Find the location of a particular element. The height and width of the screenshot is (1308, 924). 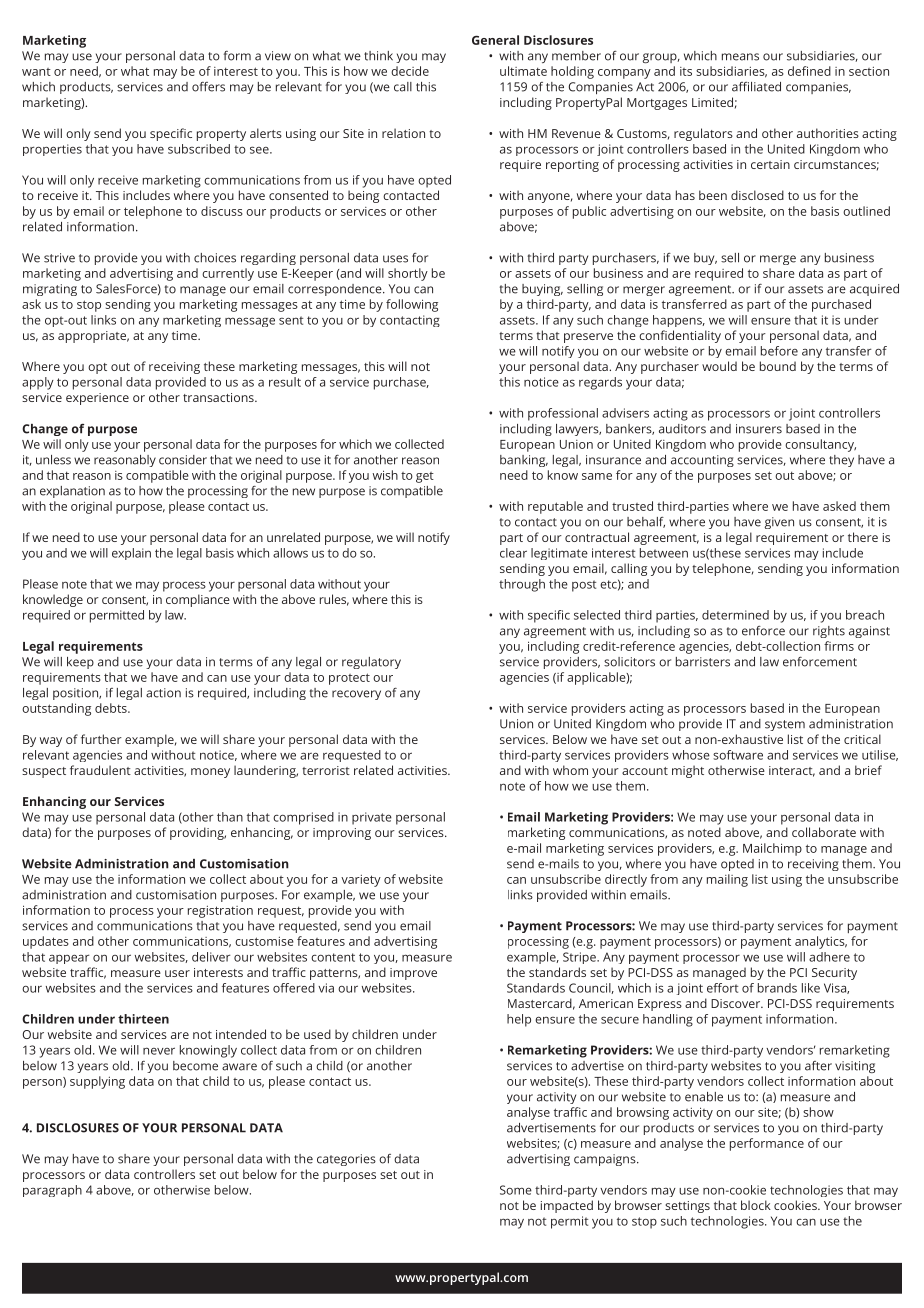

Some is located at coordinates (516, 1190).
